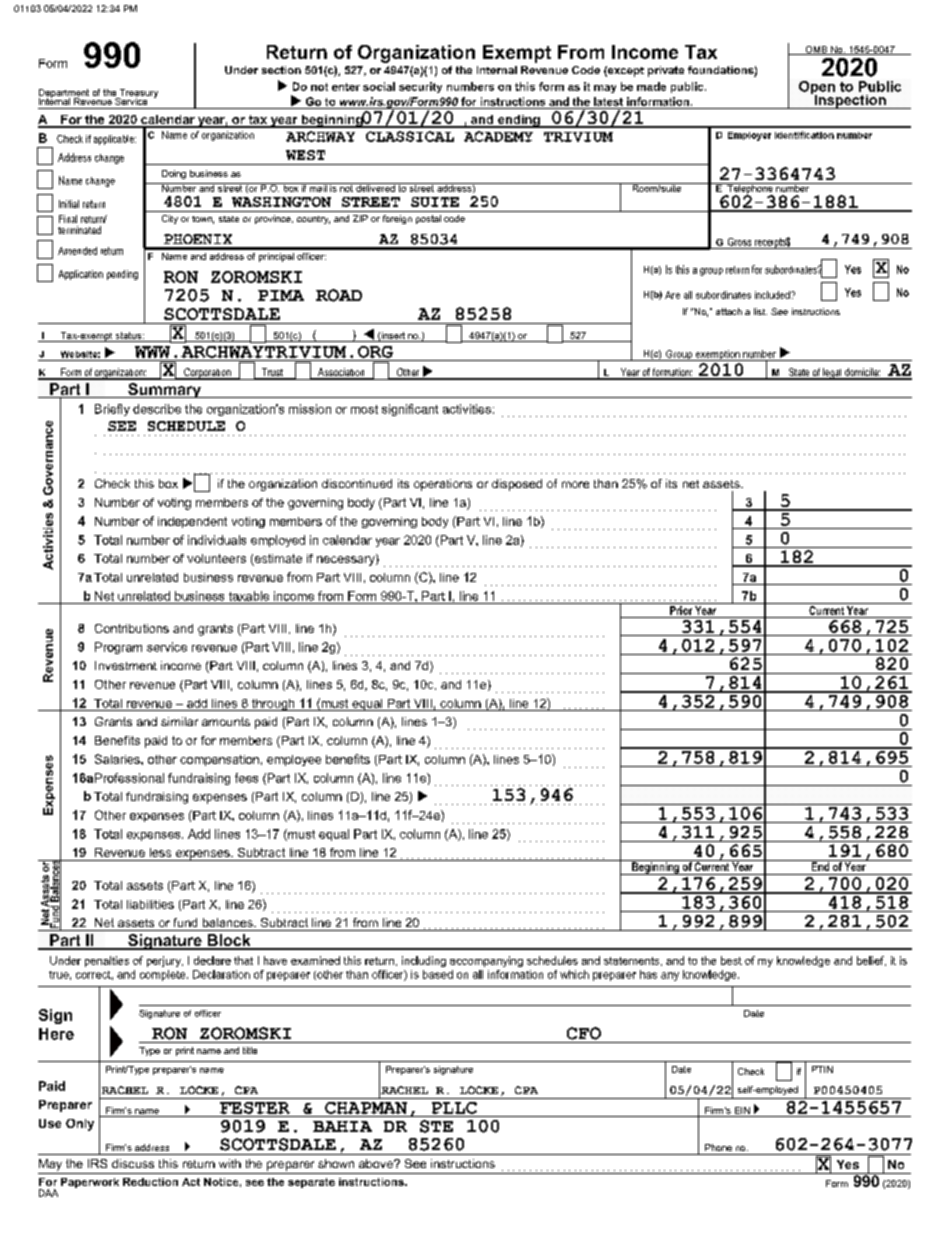  I want to click on Professional, so click(129, 778).
